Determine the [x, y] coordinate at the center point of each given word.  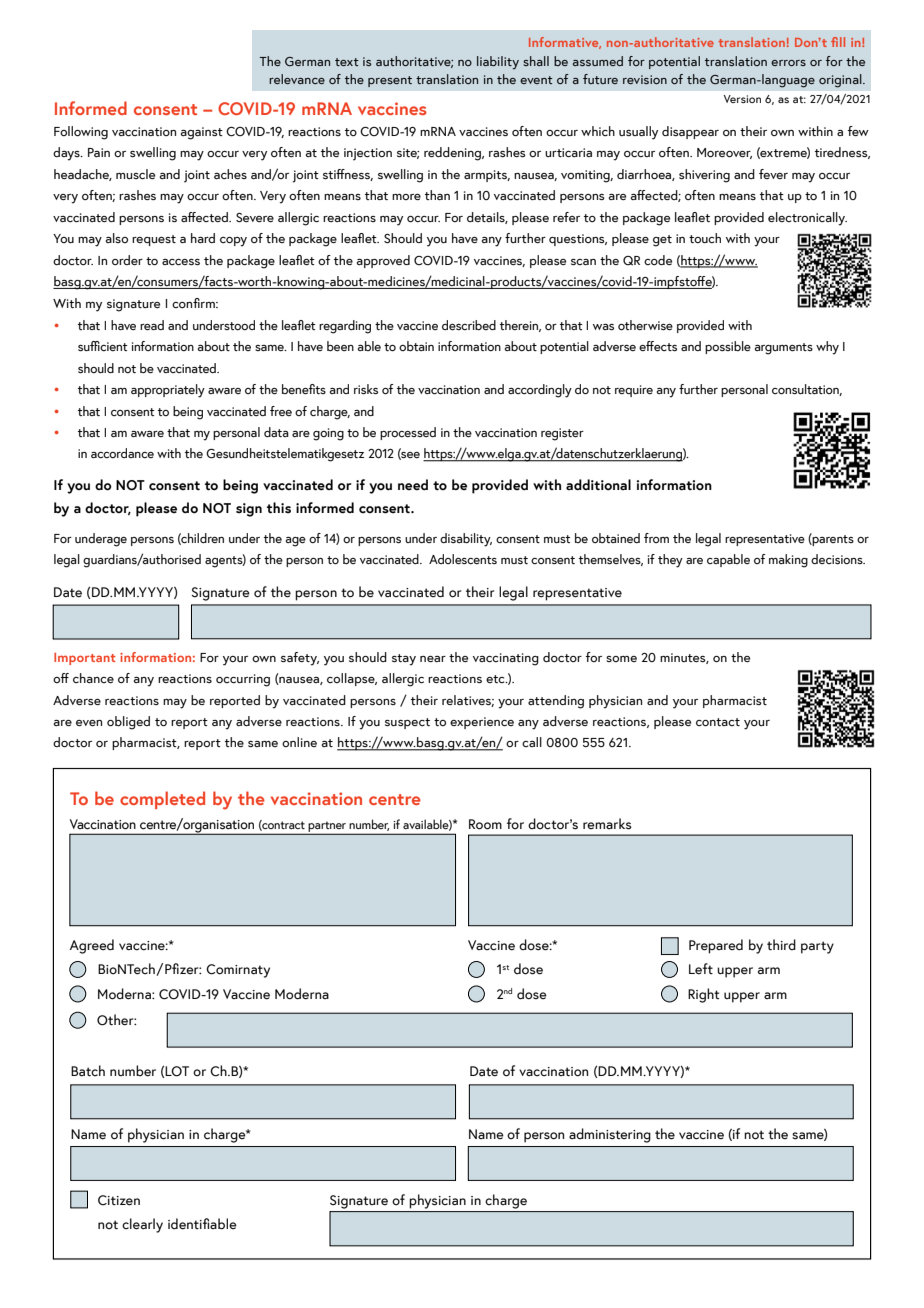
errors [788, 63]
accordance [122, 453]
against [202, 133]
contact [718, 722]
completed [162, 800]
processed [408, 433]
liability [498, 63]
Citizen [119, 1200]
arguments [784, 349]
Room [485, 824]
